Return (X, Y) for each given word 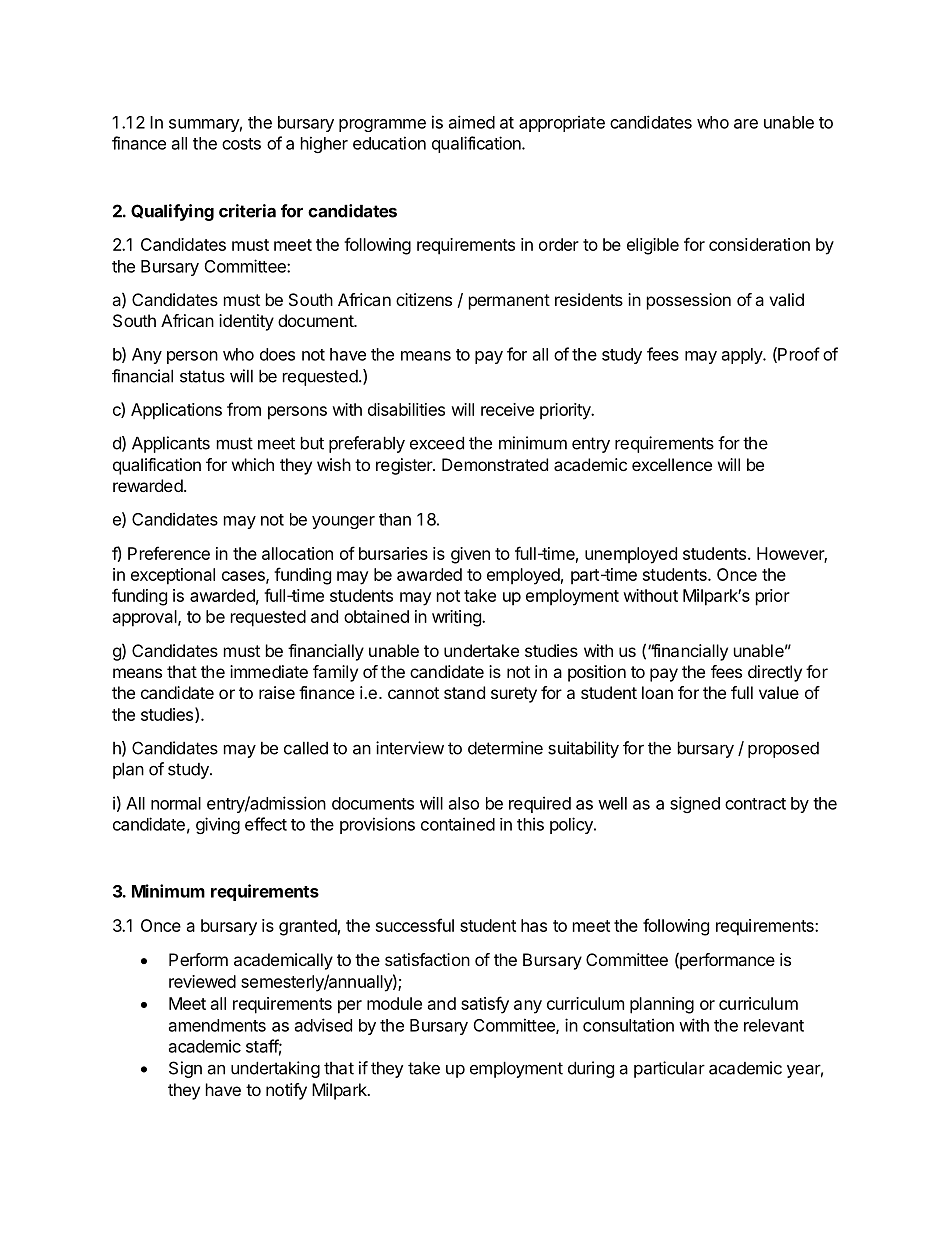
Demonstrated (495, 464)
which (253, 464)
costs (241, 144)
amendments (217, 1025)
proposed (783, 750)
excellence (672, 464)
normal (176, 803)
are (746, 124)
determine (505, 748)
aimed (472, 122)
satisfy (485, 1005)
